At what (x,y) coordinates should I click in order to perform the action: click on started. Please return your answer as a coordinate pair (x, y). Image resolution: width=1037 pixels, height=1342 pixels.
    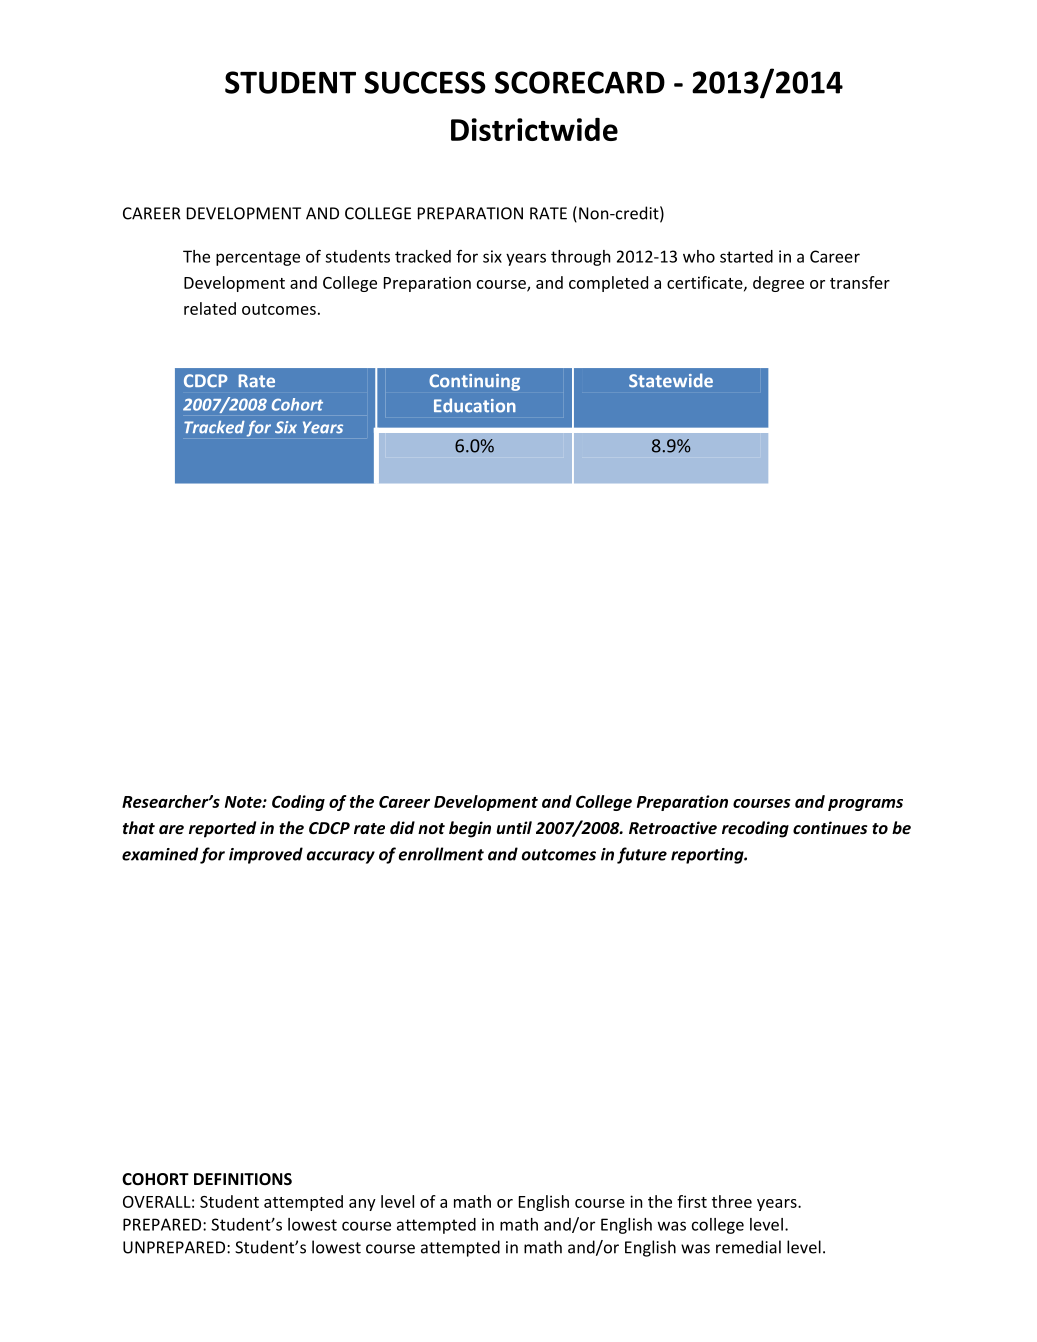
    Looking at the image, I should click on (746, 256).
